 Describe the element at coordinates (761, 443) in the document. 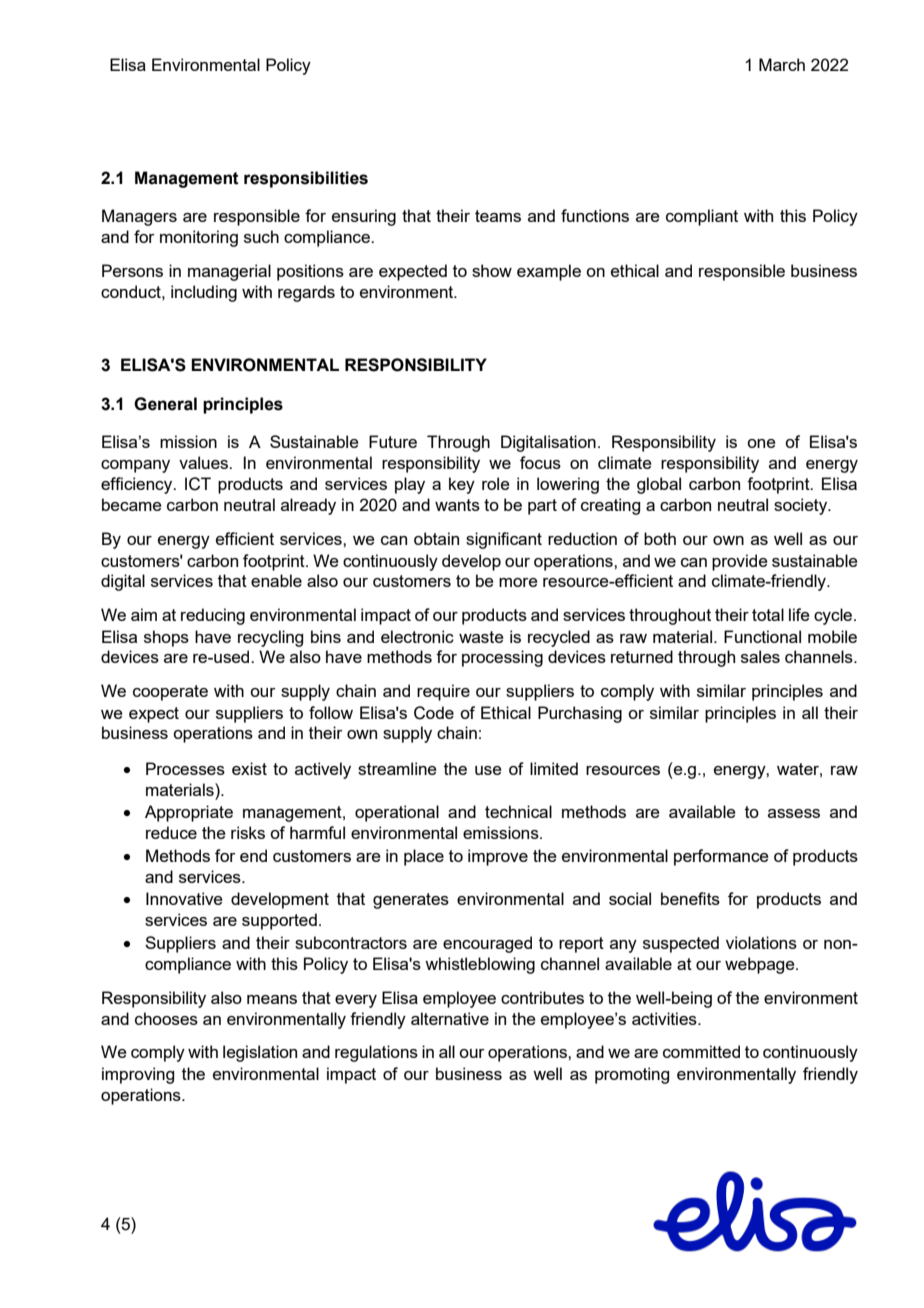

I see `one` at that location.
